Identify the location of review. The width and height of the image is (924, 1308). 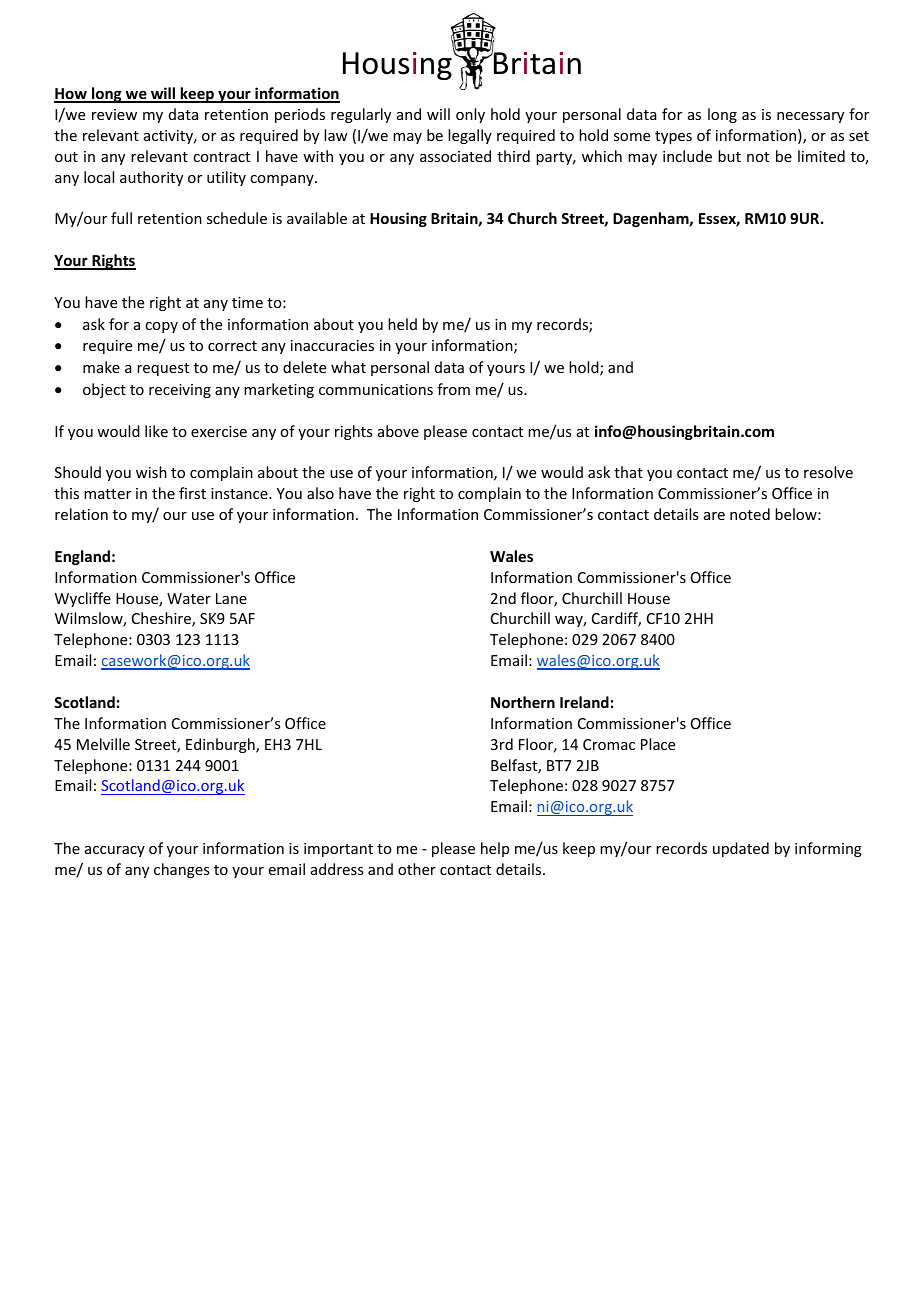
(114, 114).
